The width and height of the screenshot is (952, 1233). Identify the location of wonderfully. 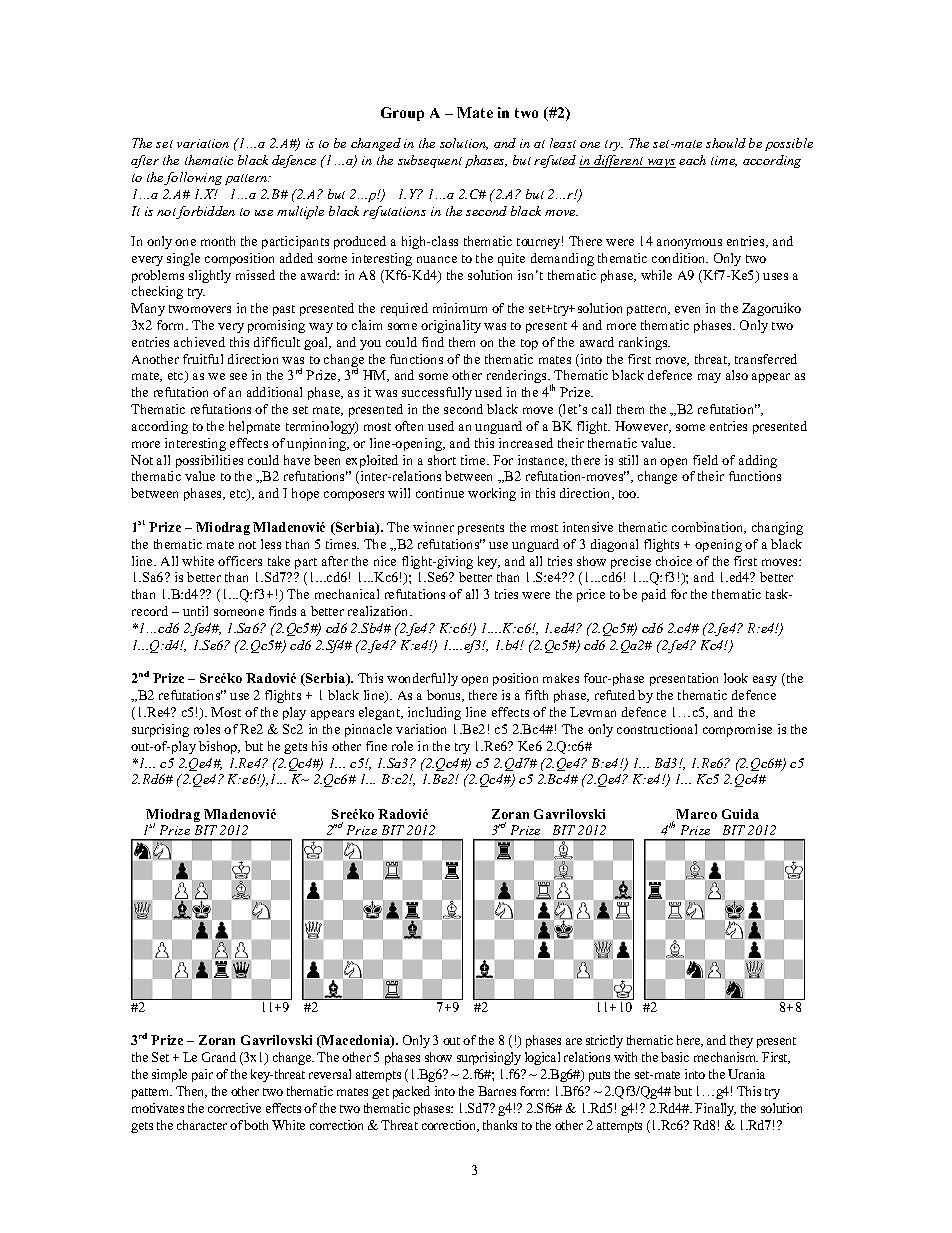
(422, 679).
